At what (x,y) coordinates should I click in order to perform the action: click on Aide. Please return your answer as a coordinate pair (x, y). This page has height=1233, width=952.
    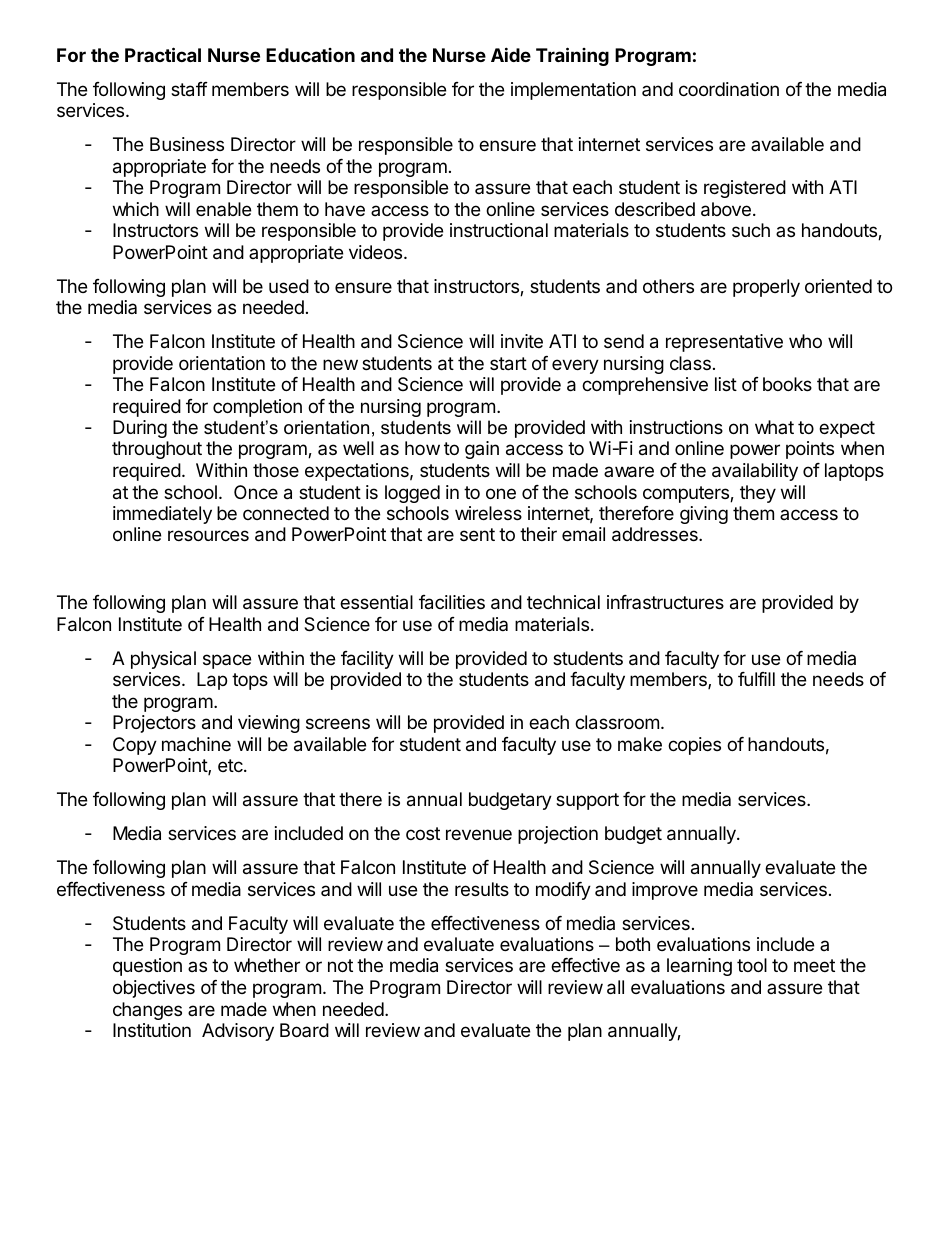
    Looking at the image, I should click on (511, 54).
